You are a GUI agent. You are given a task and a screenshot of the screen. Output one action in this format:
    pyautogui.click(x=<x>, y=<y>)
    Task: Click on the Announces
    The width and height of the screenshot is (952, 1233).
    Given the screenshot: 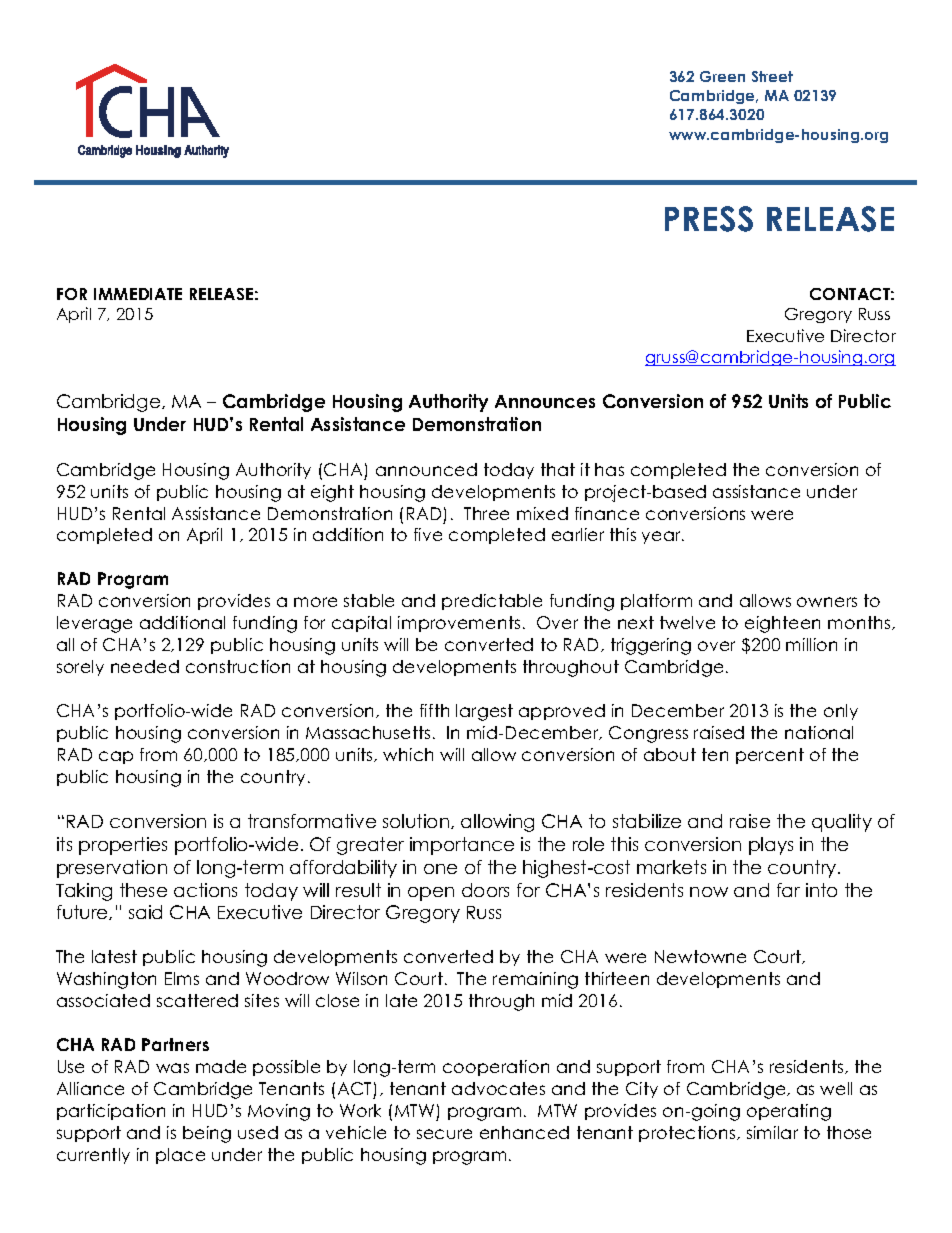 What is the action you would take?
    pyautogui.click(x=545, y=401)
